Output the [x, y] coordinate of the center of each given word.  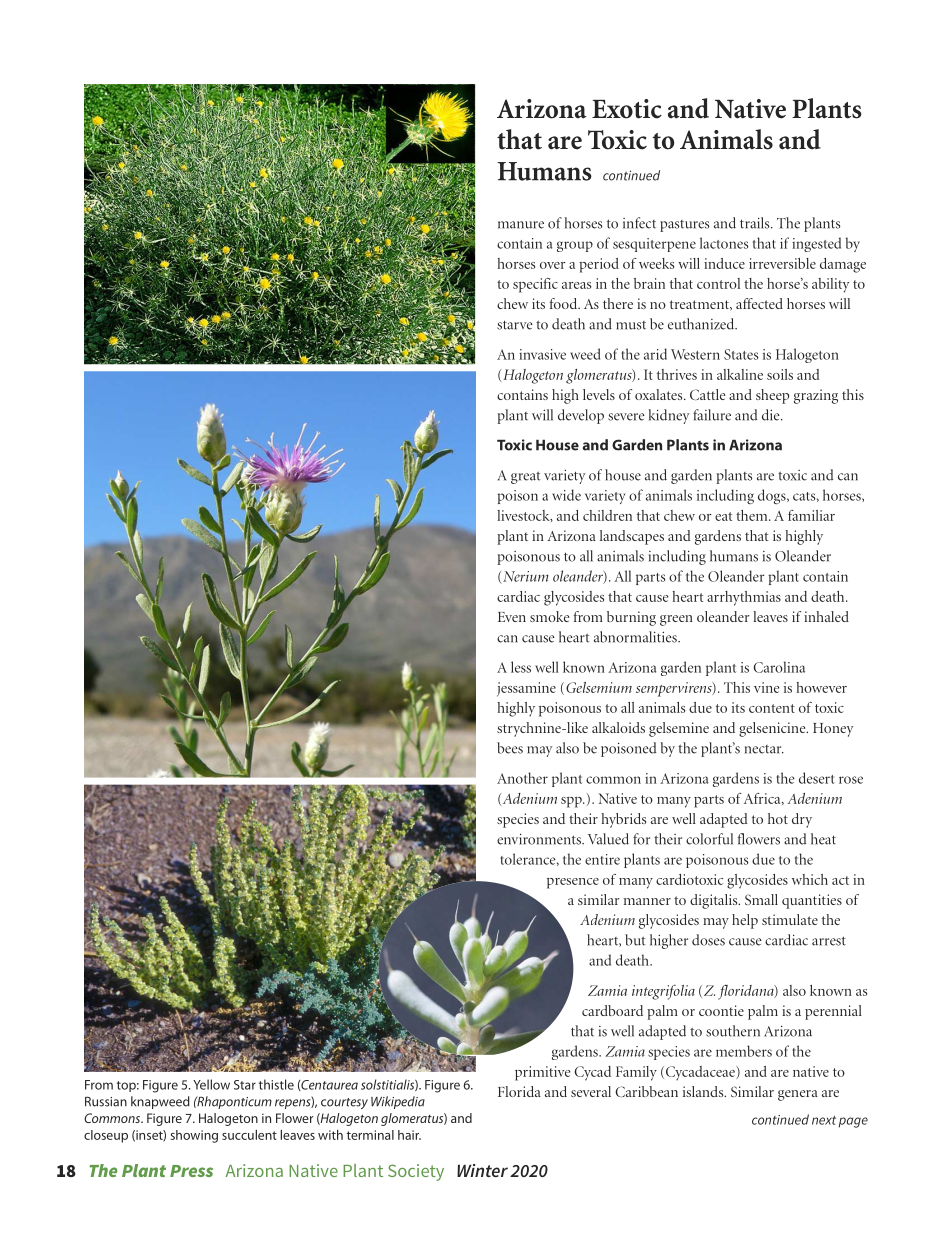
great [525, 477]
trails [756, 223]
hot [778, 818]
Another [522, 778]
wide [566, 495]
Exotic [627, 109]
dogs [773, 496]
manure [521, 225]
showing [194, 1136]
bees [510, 748]
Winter [482, 1170]
